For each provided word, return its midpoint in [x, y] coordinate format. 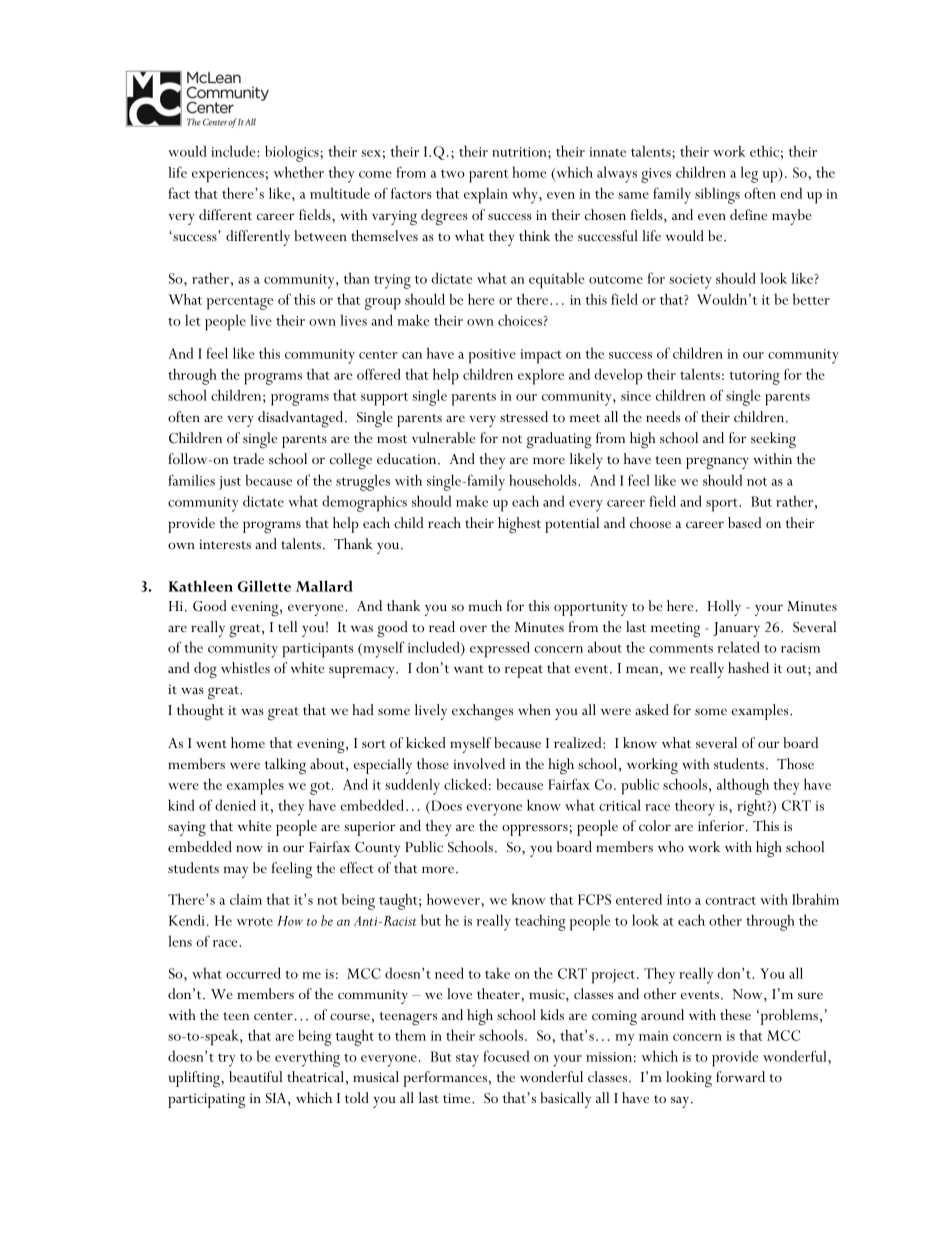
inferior [721, 825]
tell [287, 626]
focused [506, 1056]
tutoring [754, 377]
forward [740, 1076]
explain [486, 195]
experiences [228, 175]
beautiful [256, 1076]
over [473, 628]
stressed [524, 416]
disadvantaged [302, 419]
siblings [717, 195]
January [736, 629]
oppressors [536, 830]
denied [235, 805]
